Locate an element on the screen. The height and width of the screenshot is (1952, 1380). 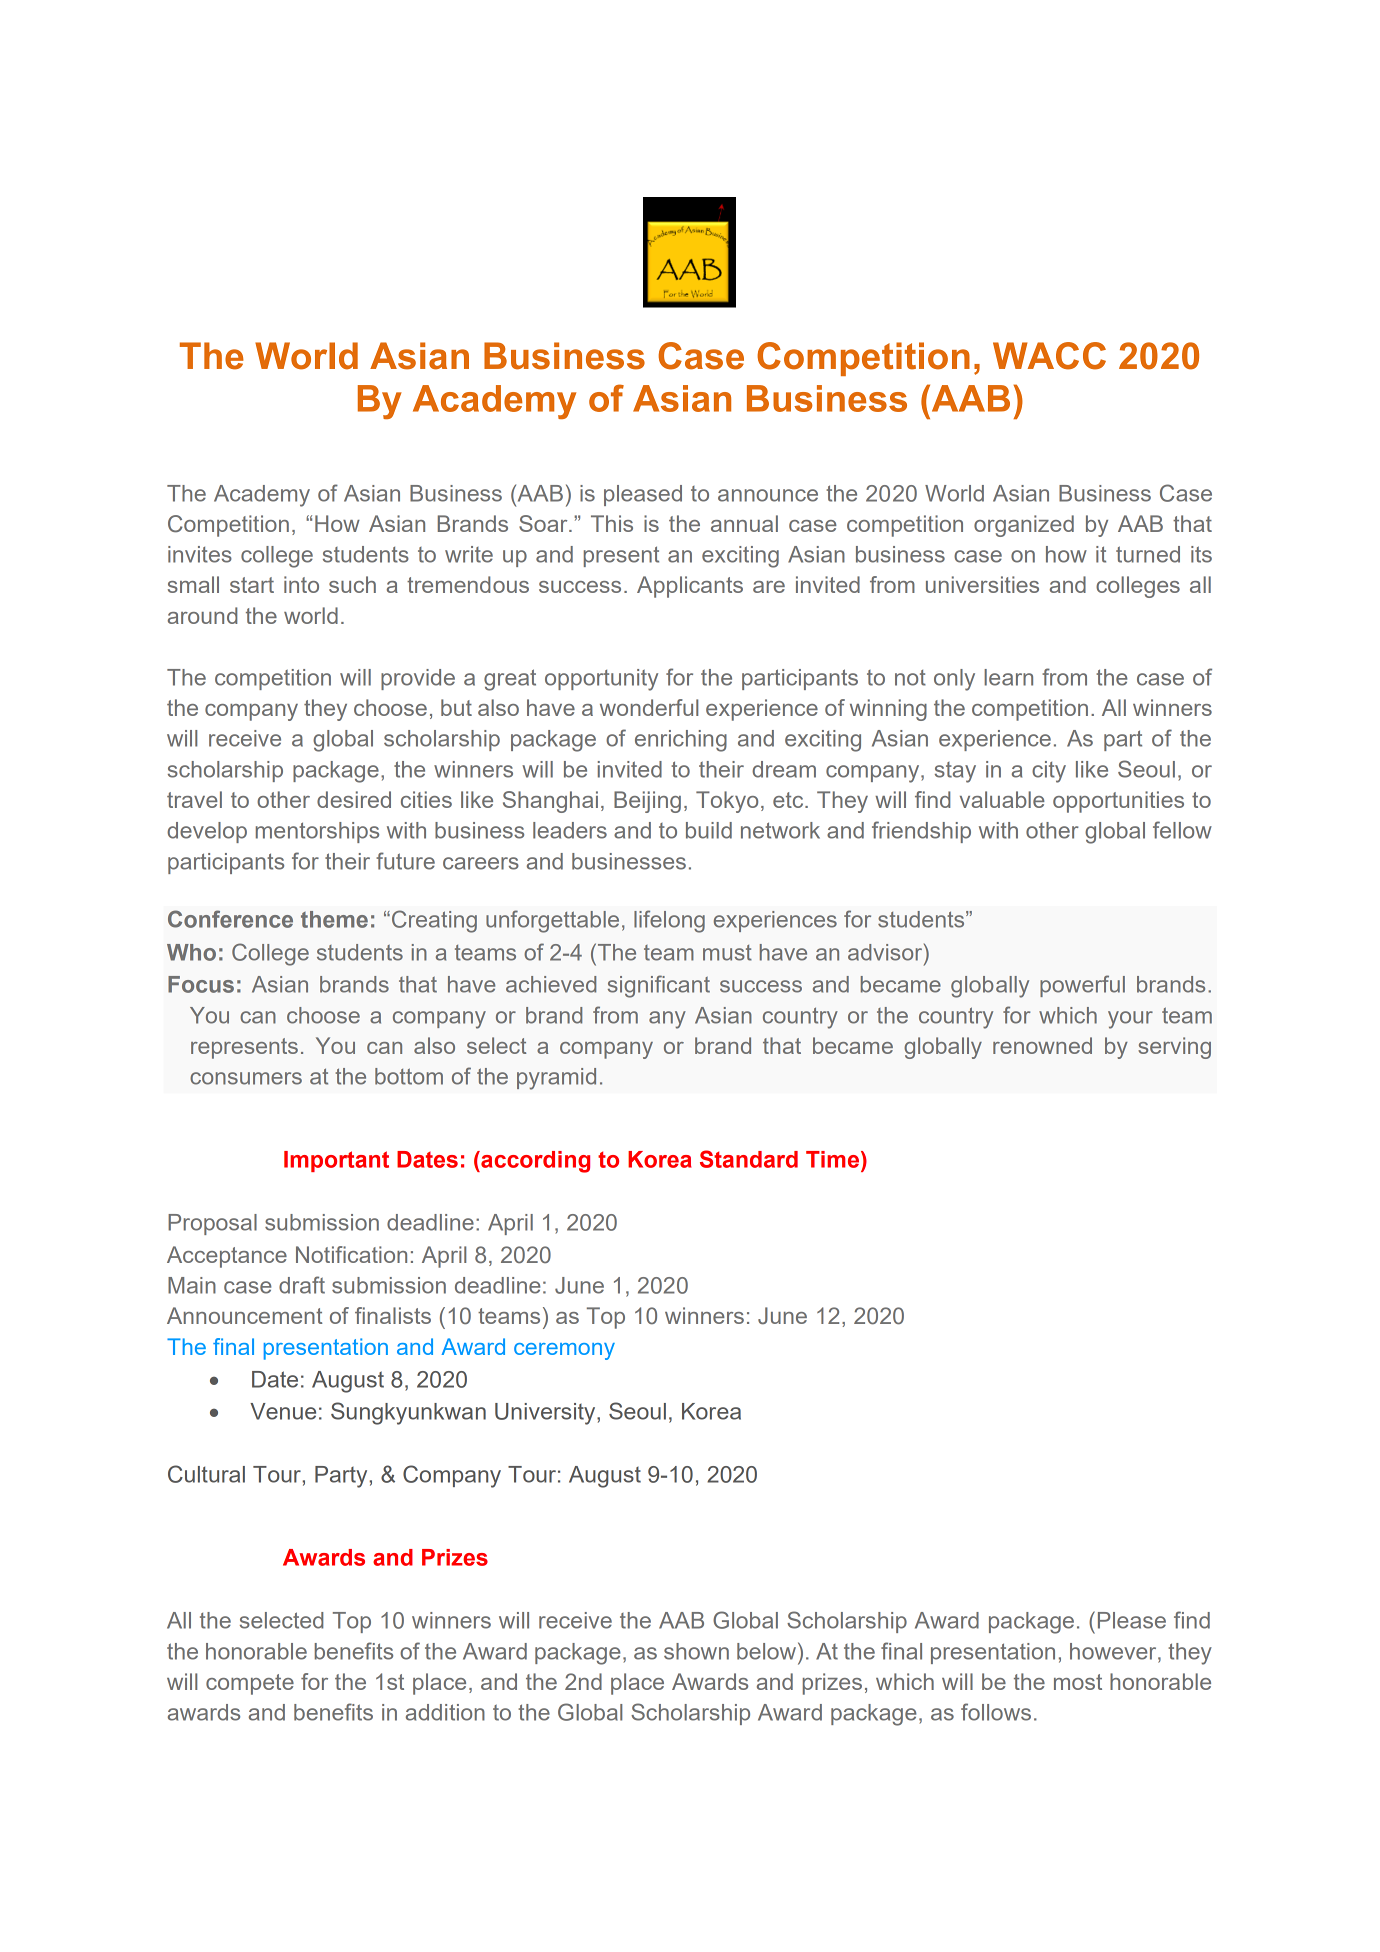
annual is located at coordinates (744, 523).
